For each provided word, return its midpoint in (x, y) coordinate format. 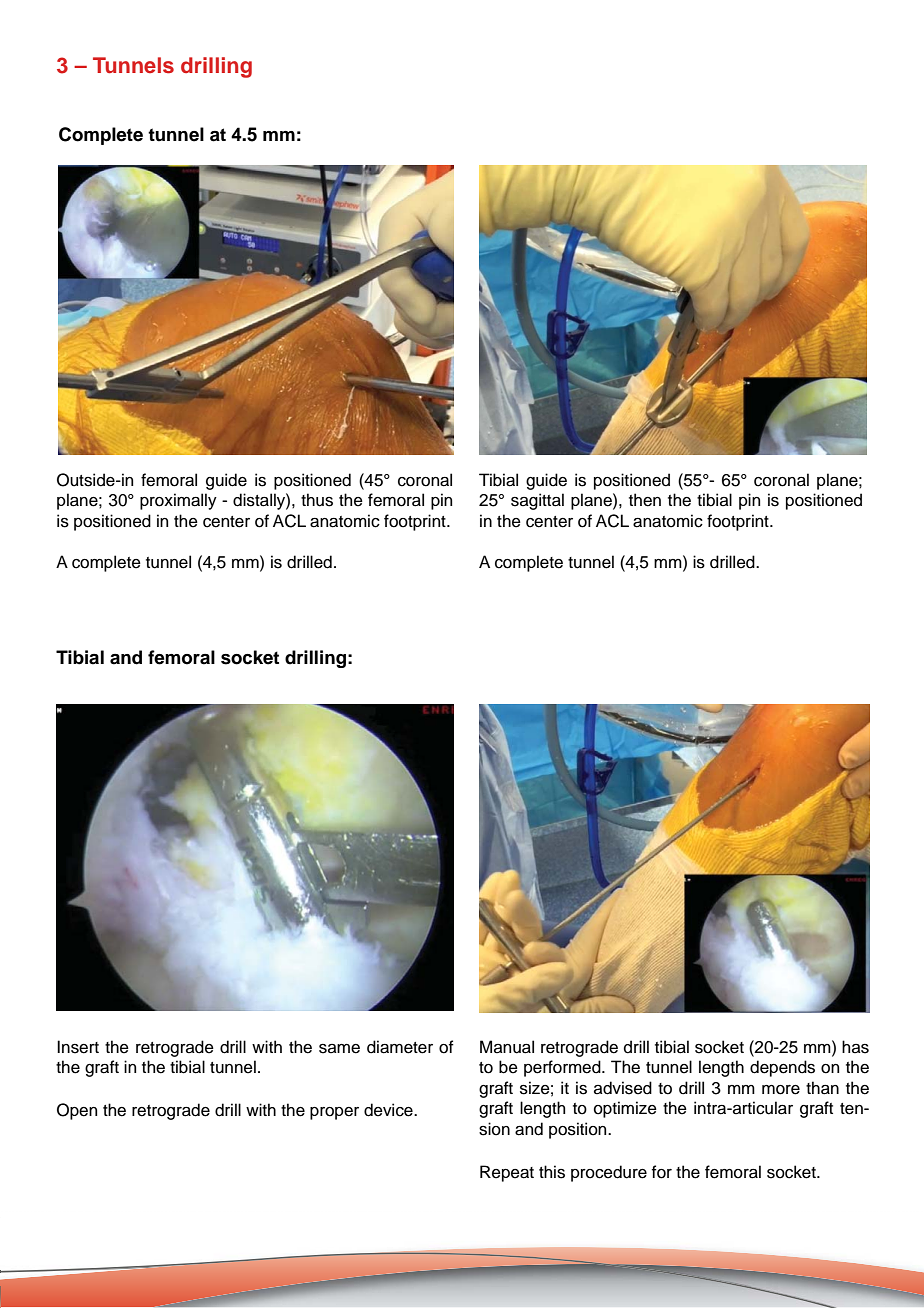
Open (77, 1111)
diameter (400, 1047)
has (855, 1047)
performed (563, 1068)
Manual (507, 1047)
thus (317, 500)
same (339, 1049)
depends (782, 1068)
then (645, 500)
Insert (78, 1047)
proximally (178, 501)
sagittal (537, 501)
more (781, 1090)
